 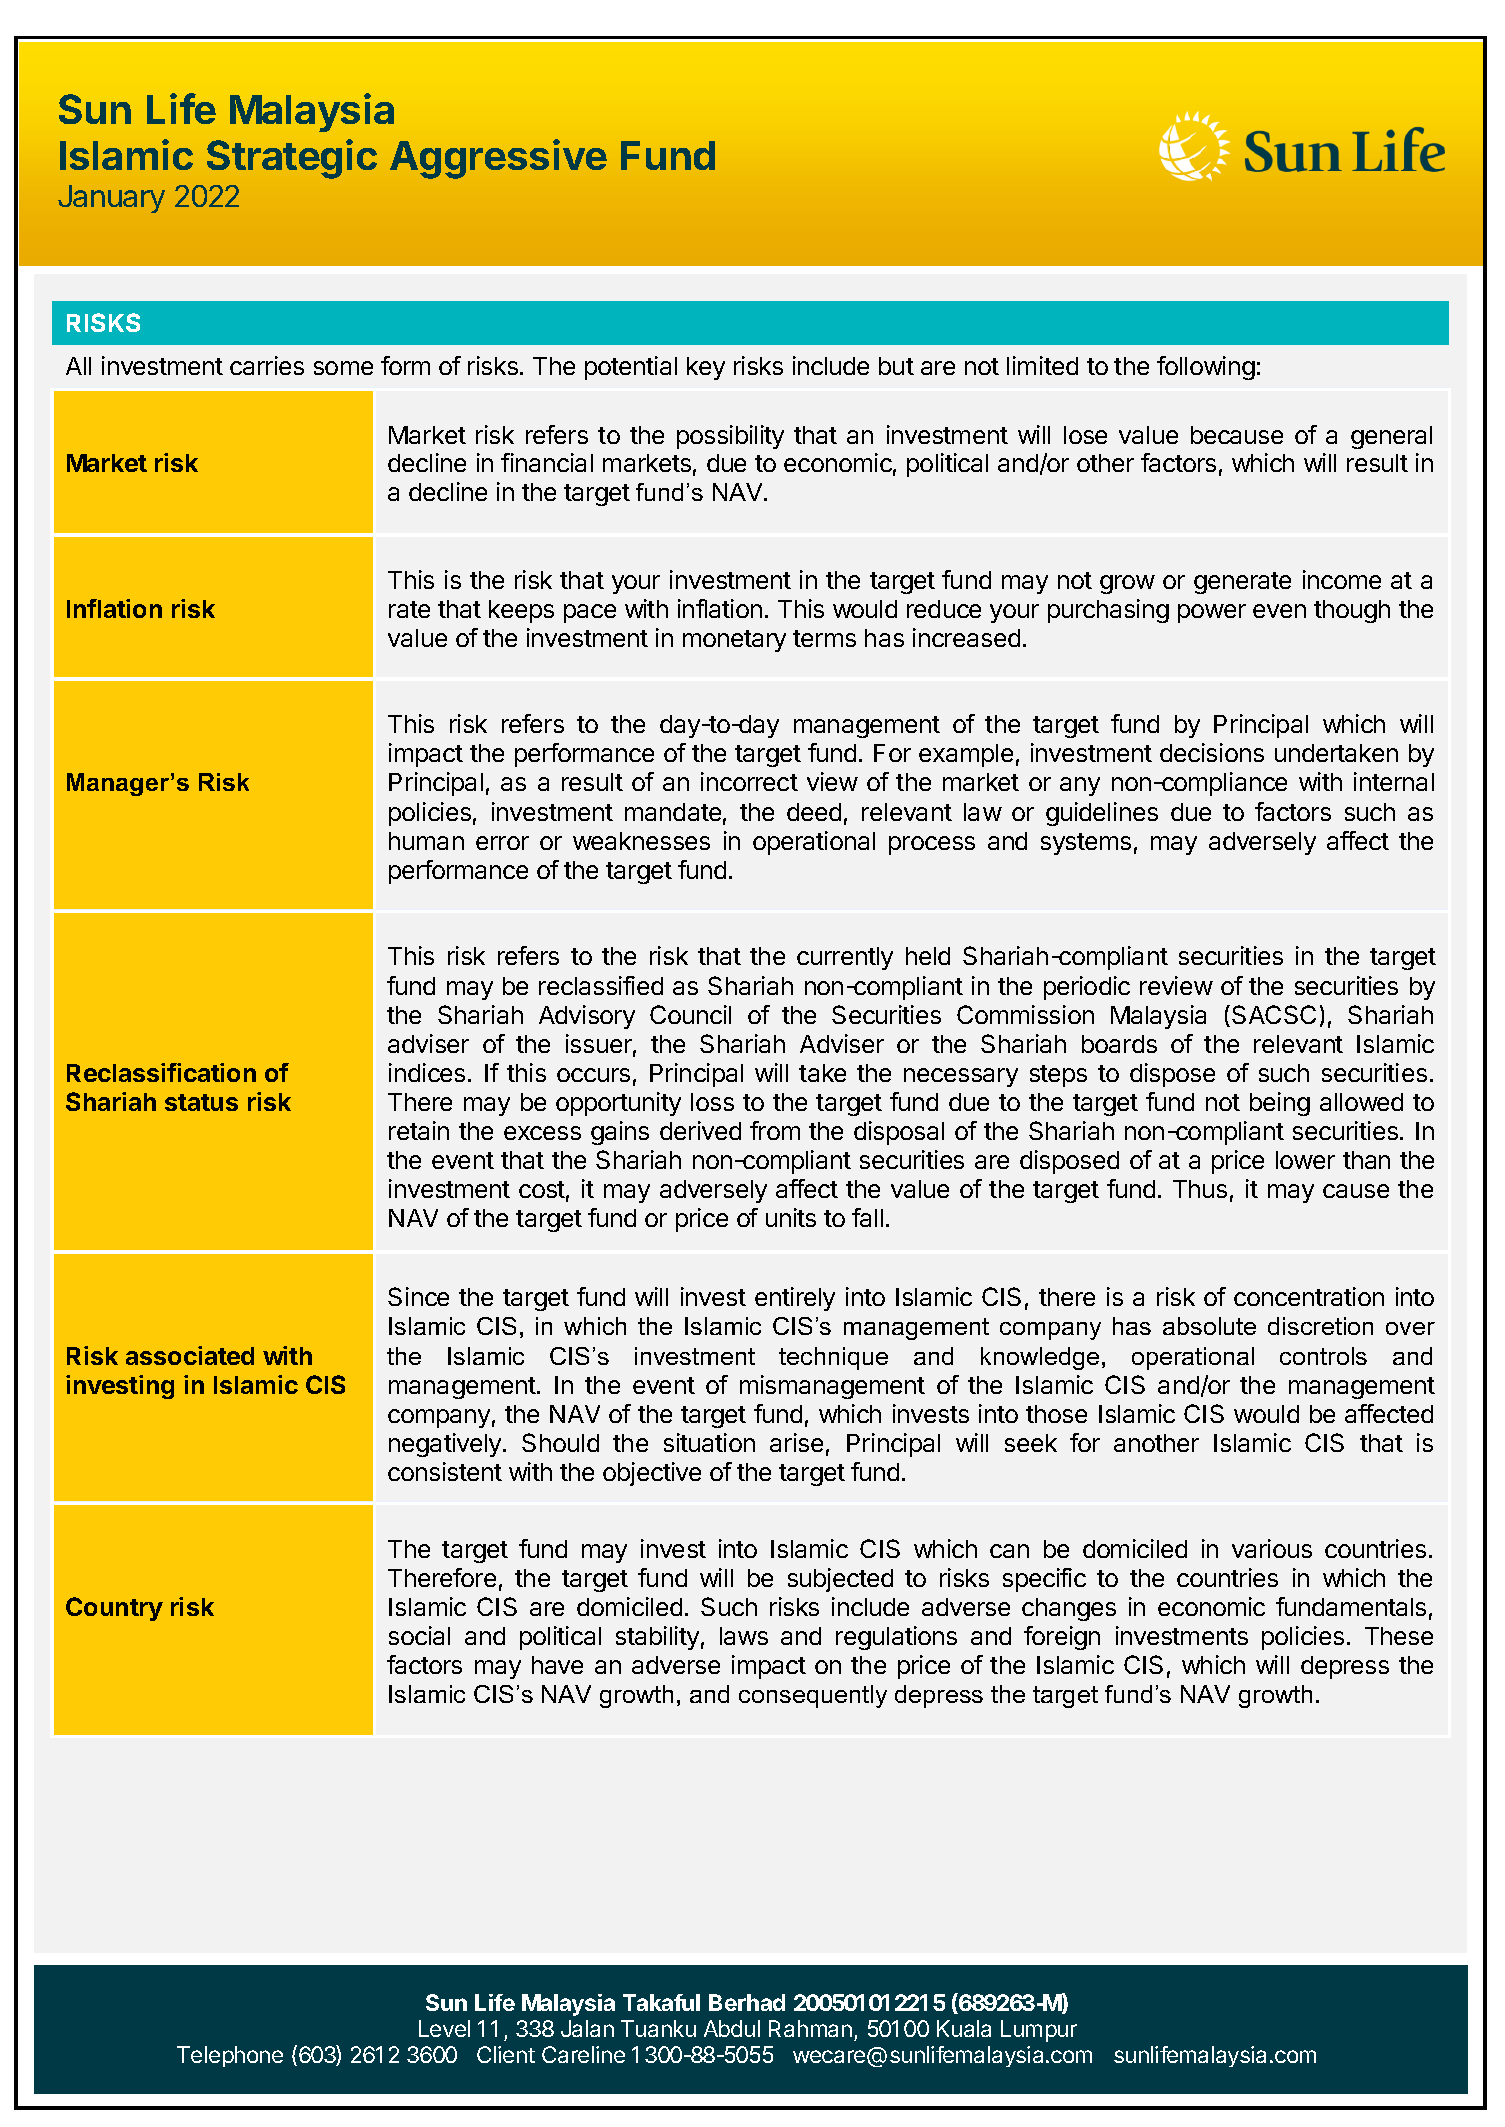 I want to click on status, so click(x=201, y=1102).
